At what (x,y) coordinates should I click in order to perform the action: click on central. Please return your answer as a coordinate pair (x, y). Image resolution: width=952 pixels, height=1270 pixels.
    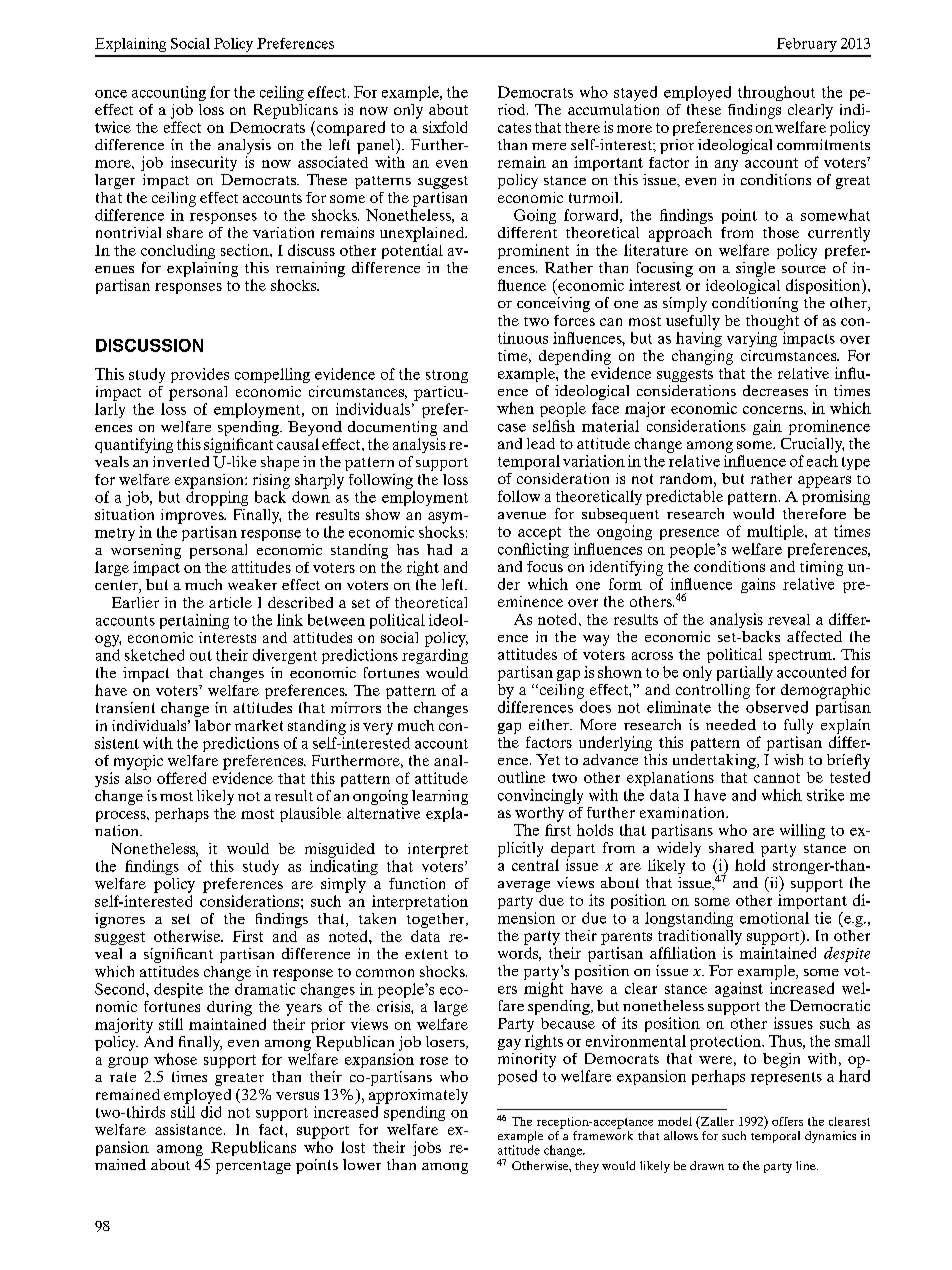
    Looking at the image, I should click on (535, 865).
